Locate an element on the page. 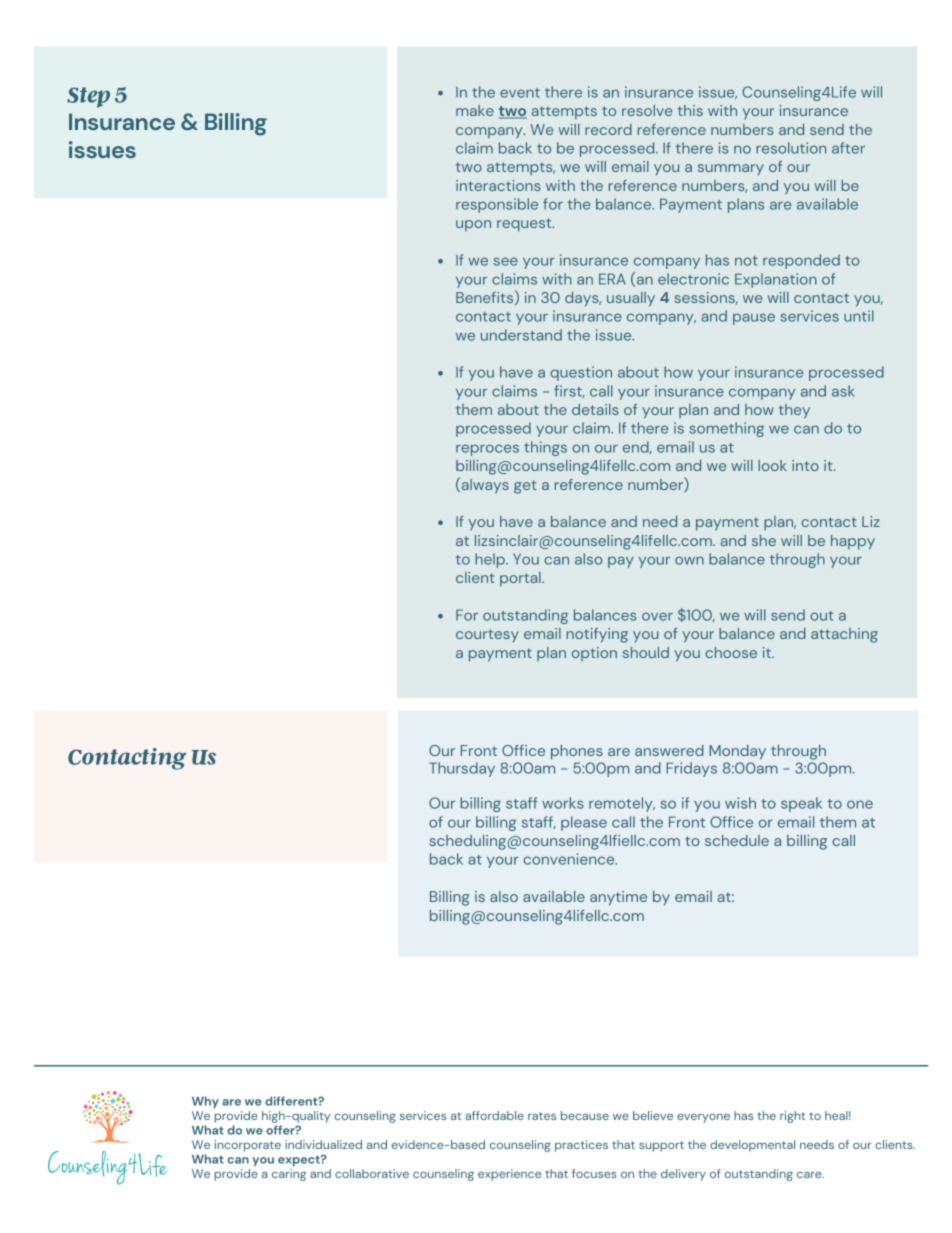  incorporate is located at coordinates (248, 1146).
